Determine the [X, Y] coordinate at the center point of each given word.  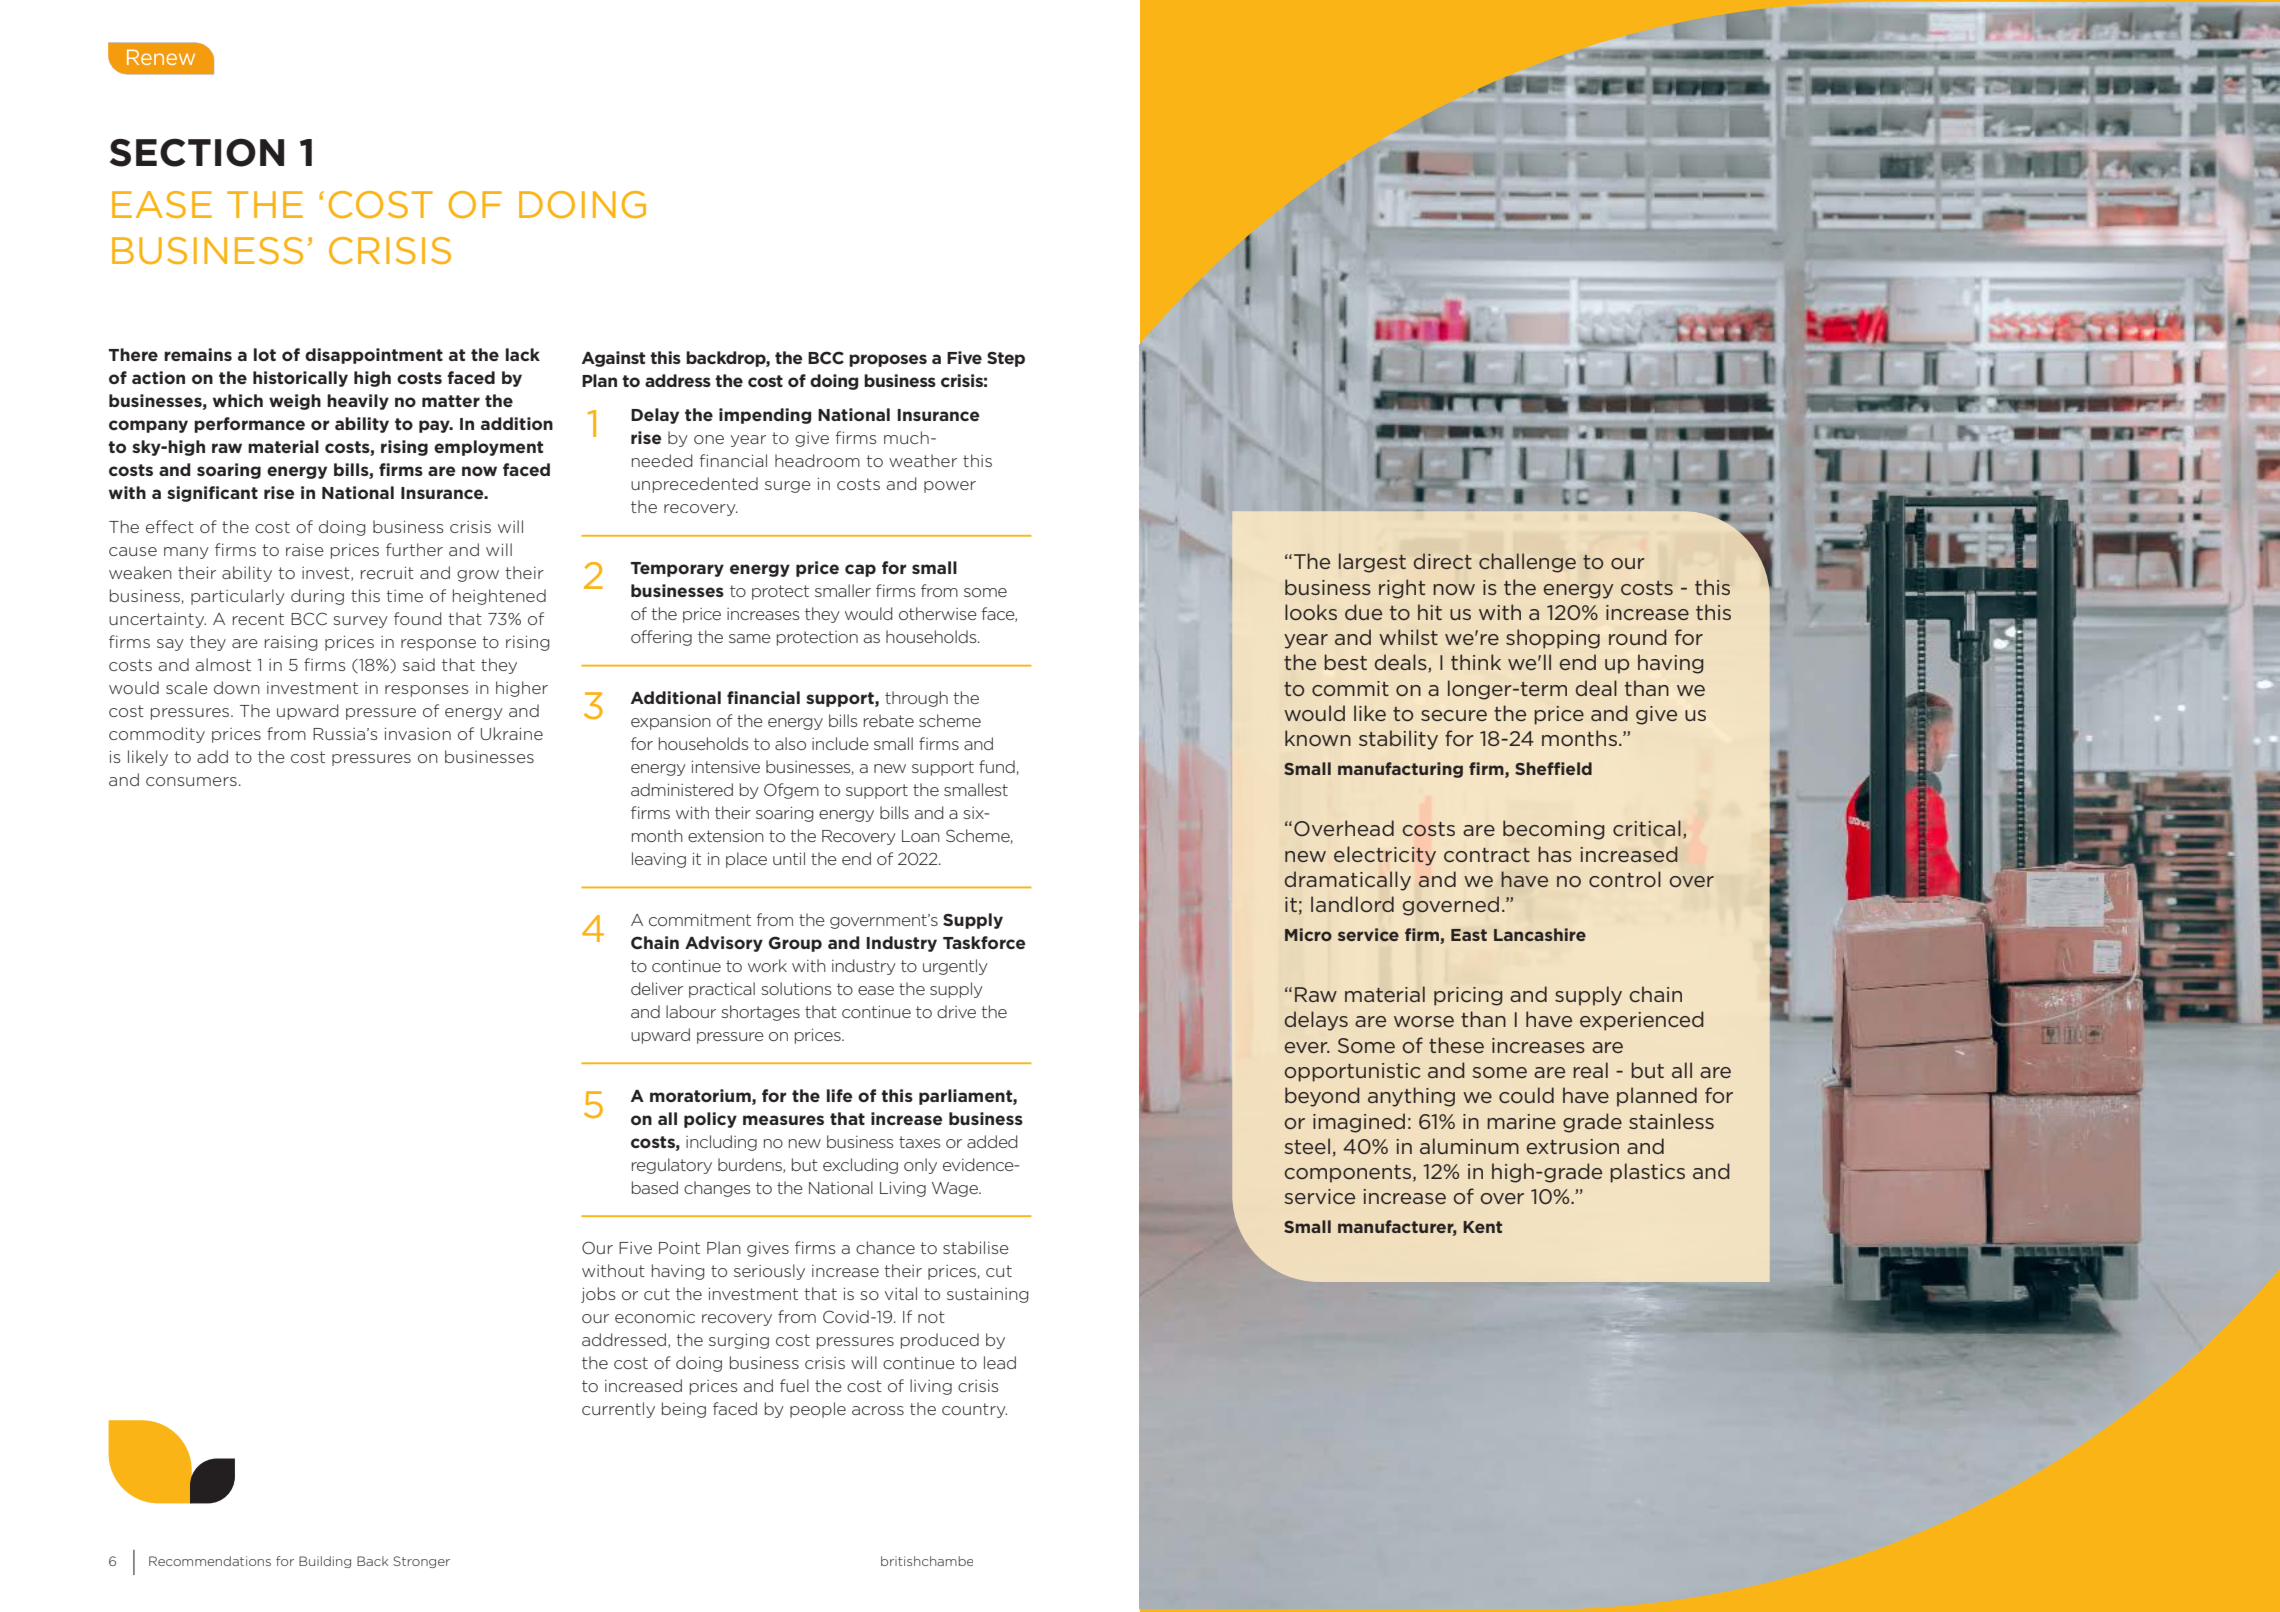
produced [940, 1341]
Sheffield [1553, 768]
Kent [1482, 1227]
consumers [191, 781]
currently [618, 1410]
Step [1006, 359]
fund [998, 767]
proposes [888, 360]
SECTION [197, 152]
